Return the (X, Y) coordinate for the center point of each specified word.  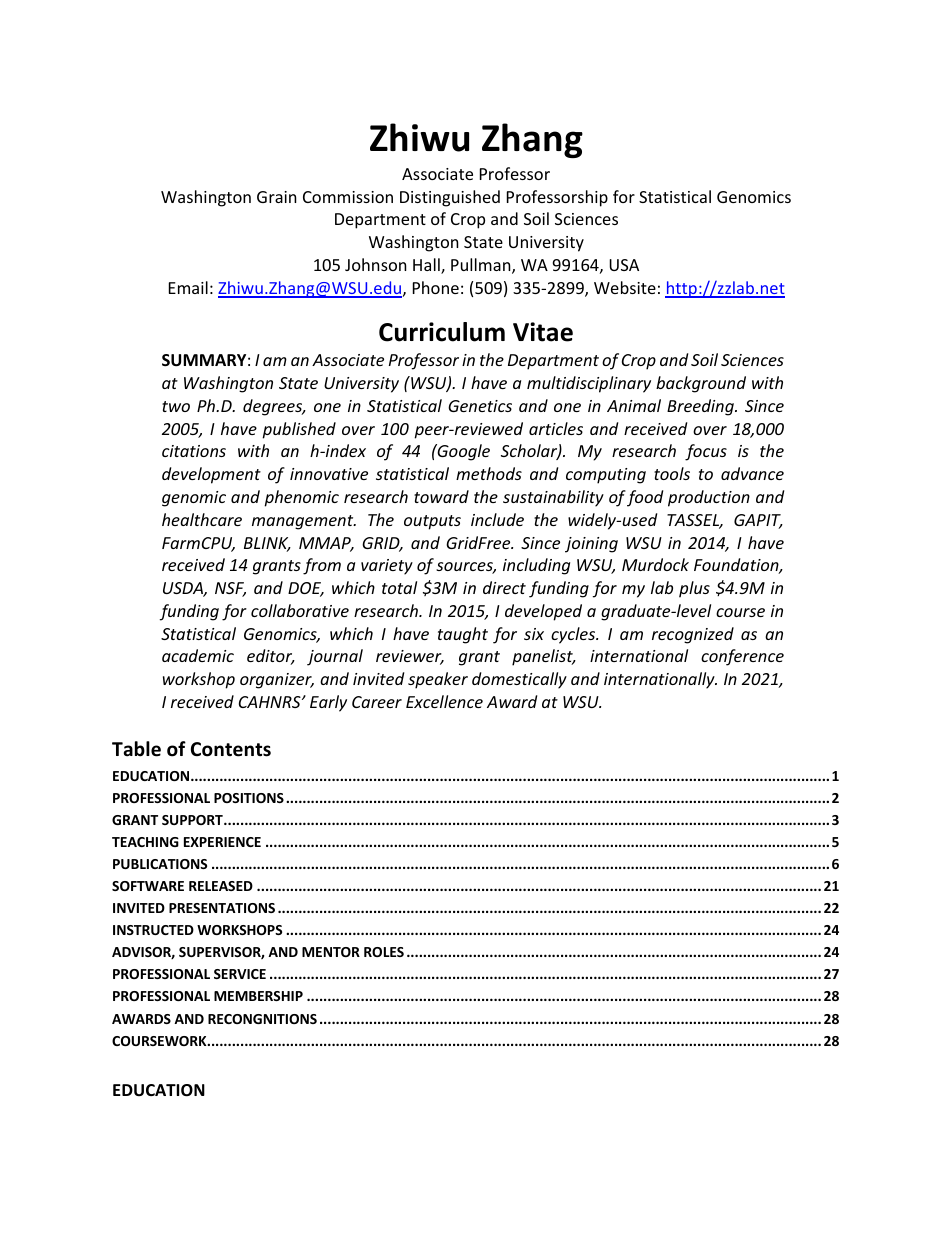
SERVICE (240, 974)
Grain (277, 197)
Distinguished (450, 198)
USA (624, 265)
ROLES (384, 952)
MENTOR (331, 952)
